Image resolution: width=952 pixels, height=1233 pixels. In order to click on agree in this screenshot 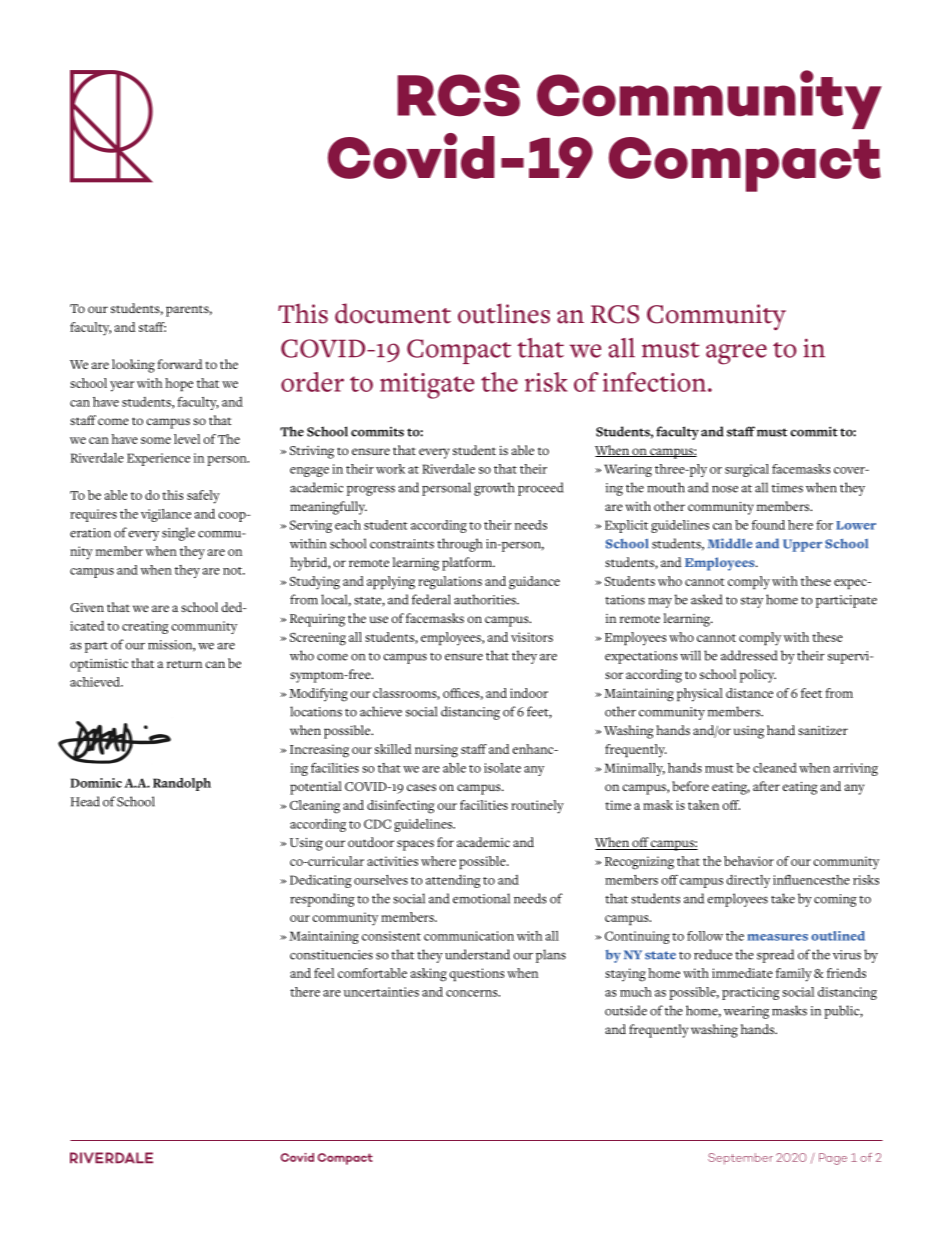, I will do `click(736, 354)`.
